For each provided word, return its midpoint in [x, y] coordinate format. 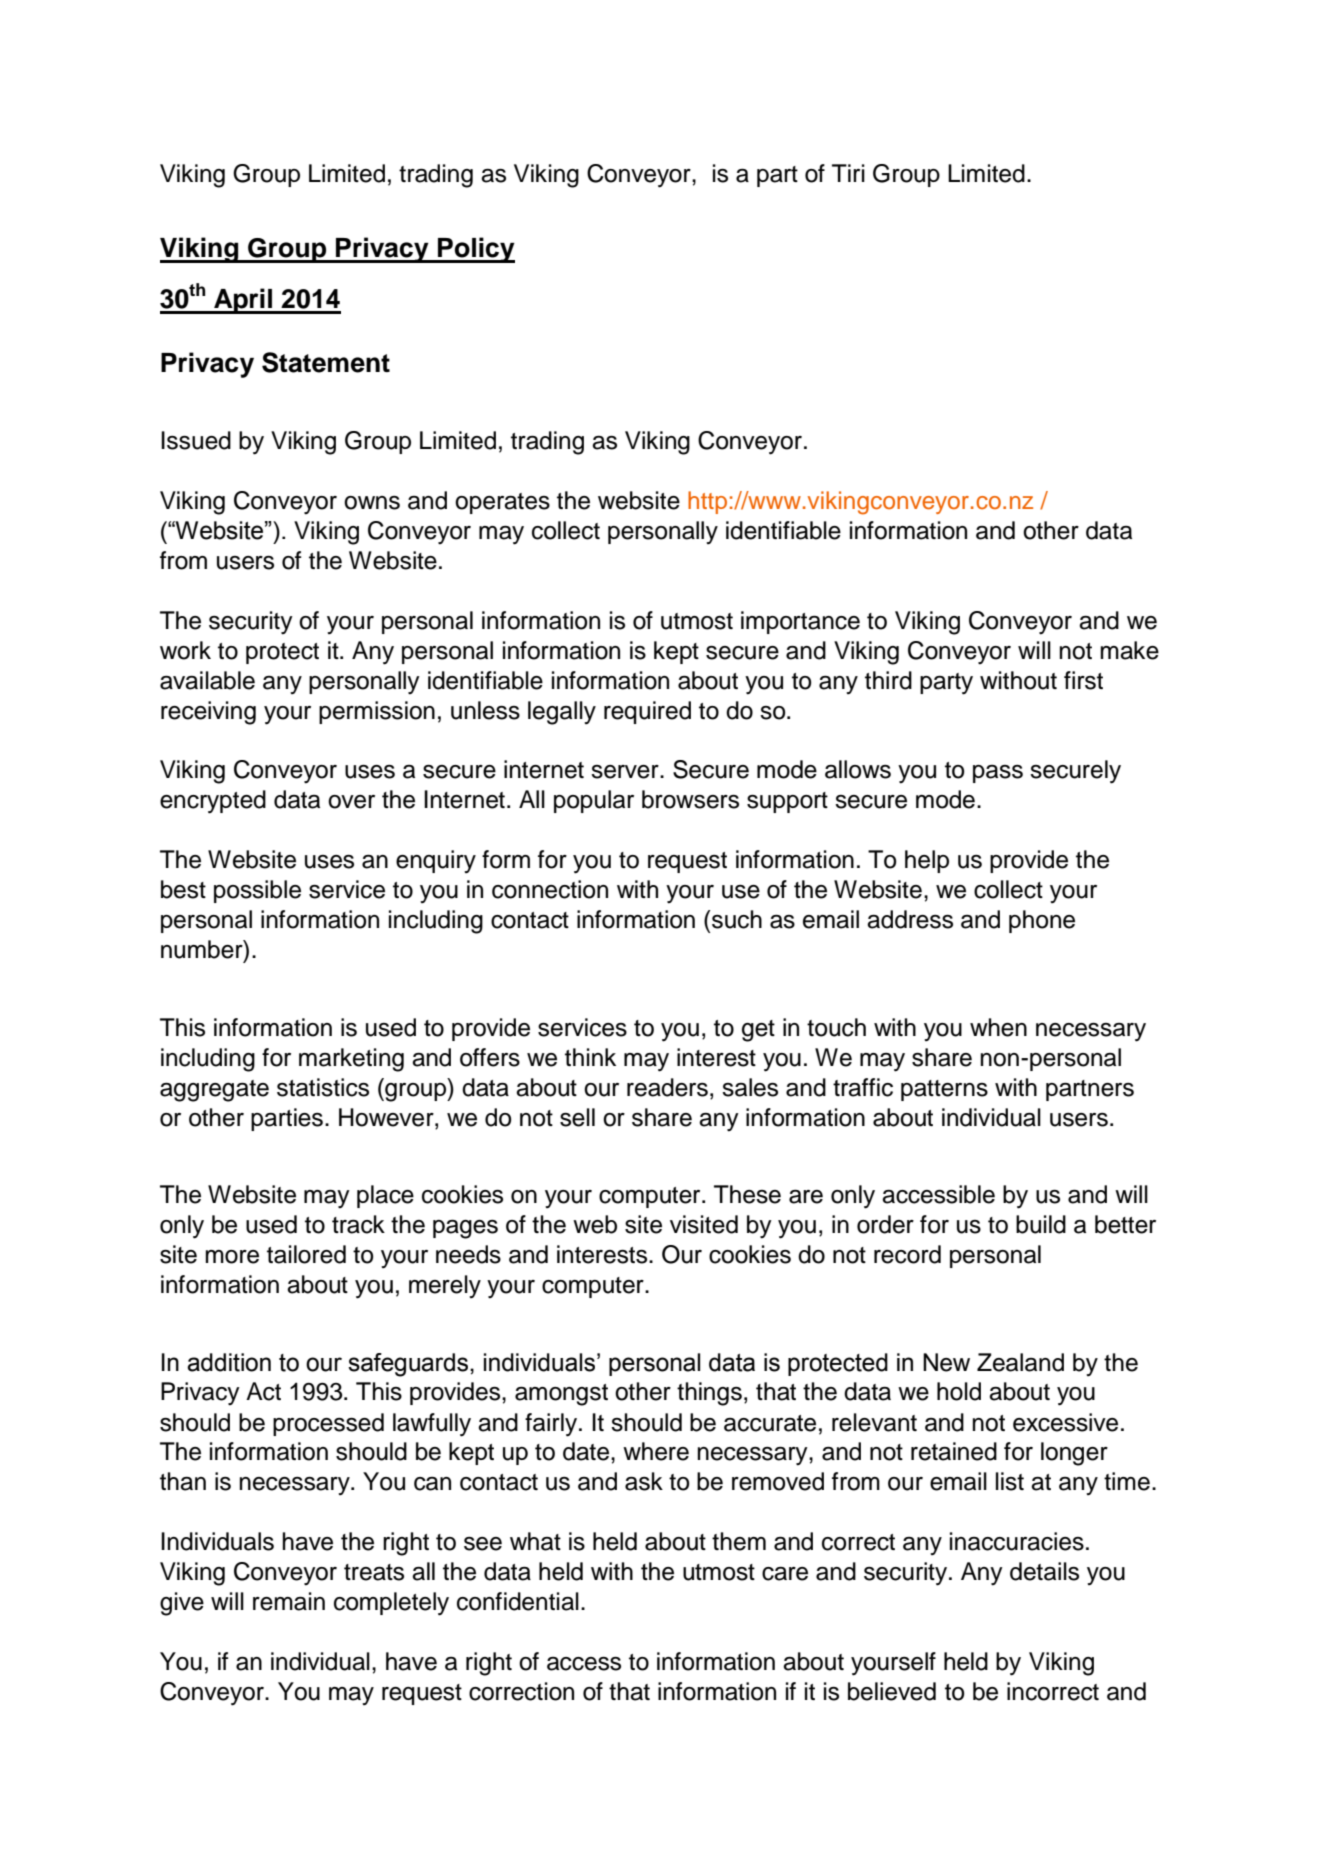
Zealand [1020, 1362]
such [736, 919]
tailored [306, 1254]
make [1129, 650]
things [709, 1394]
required [647, 712]
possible [257, 891]
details [1044, 1571]
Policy [475, 250]
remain [289, 1601]
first [1083, 680]
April [243, 301]
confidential [518, 1601]
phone [1042, 921]
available [207, 680]
